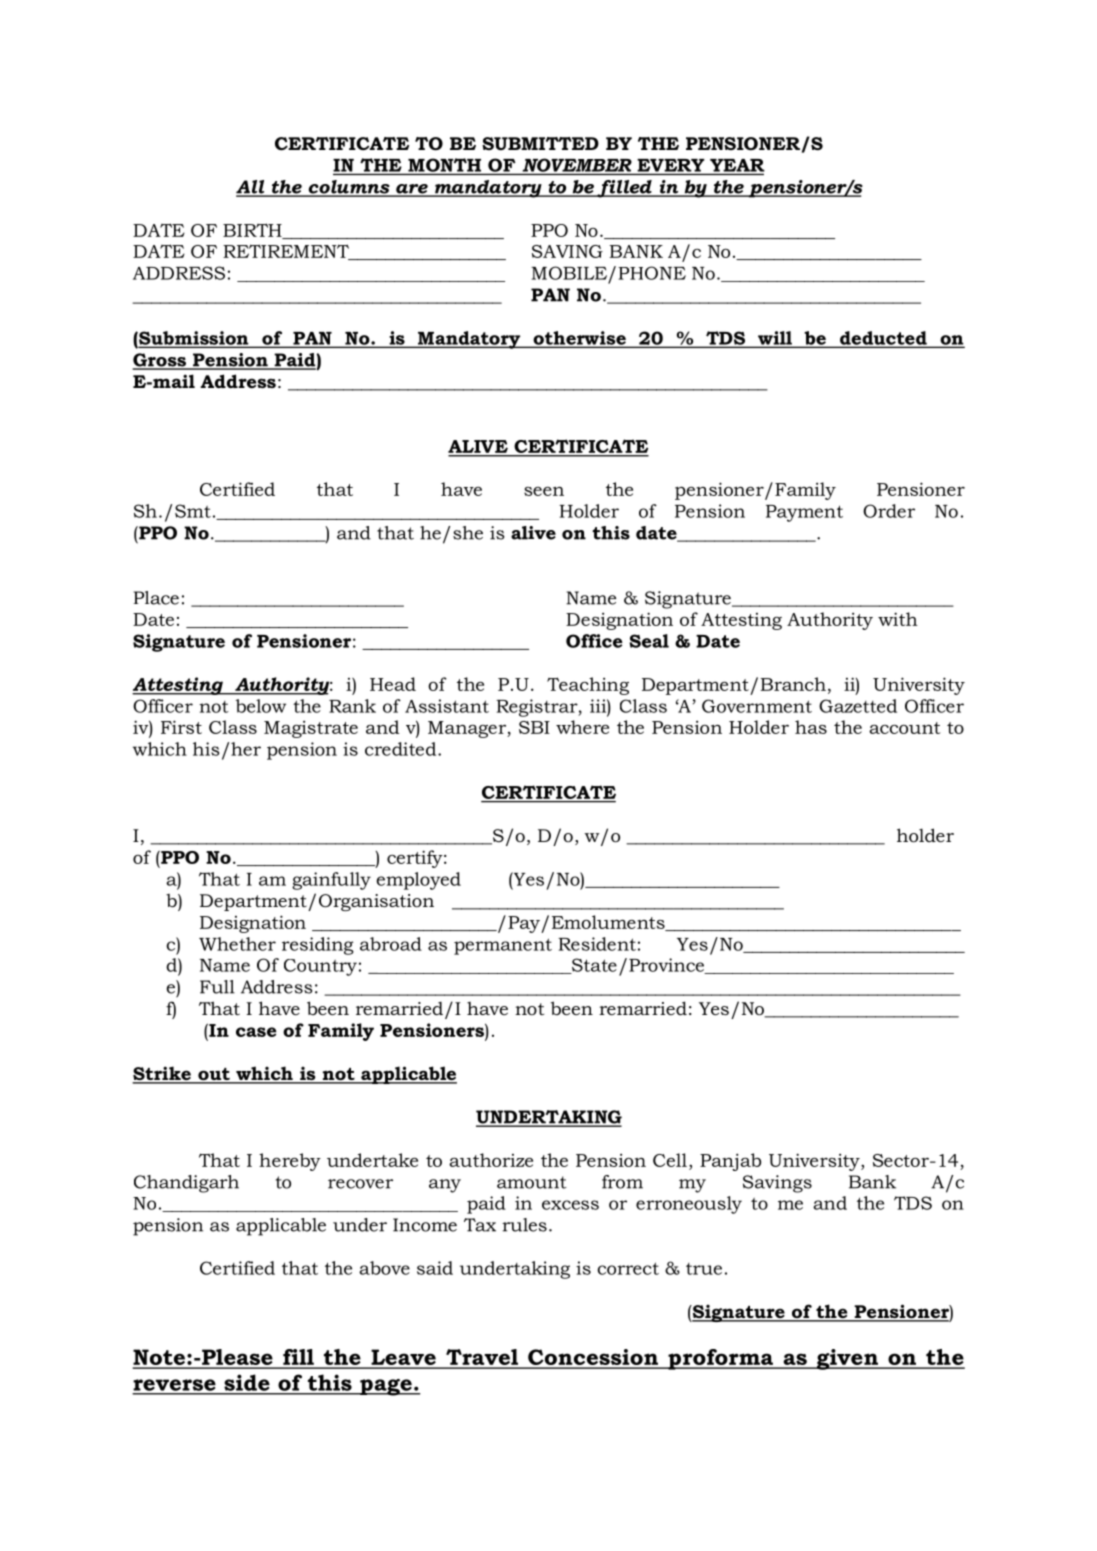 The image size is (1097, 1551). I want to click on seen, so click(544, 491).
